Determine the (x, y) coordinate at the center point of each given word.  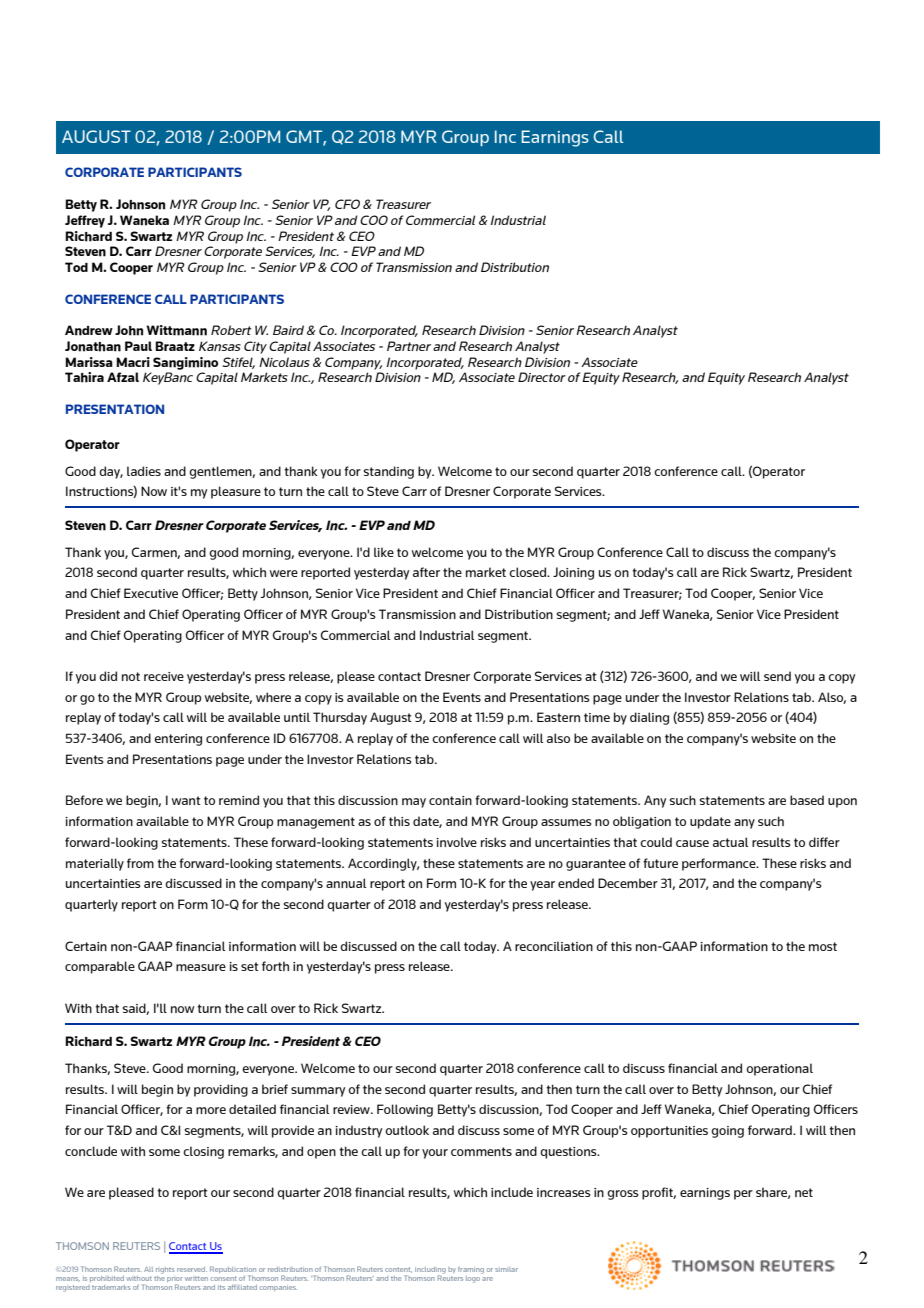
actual (730, 842)
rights (165, 1270)
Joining (573, 573)
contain (450, 800)
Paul (138, 346)
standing (389, 472)
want (186, 800)
